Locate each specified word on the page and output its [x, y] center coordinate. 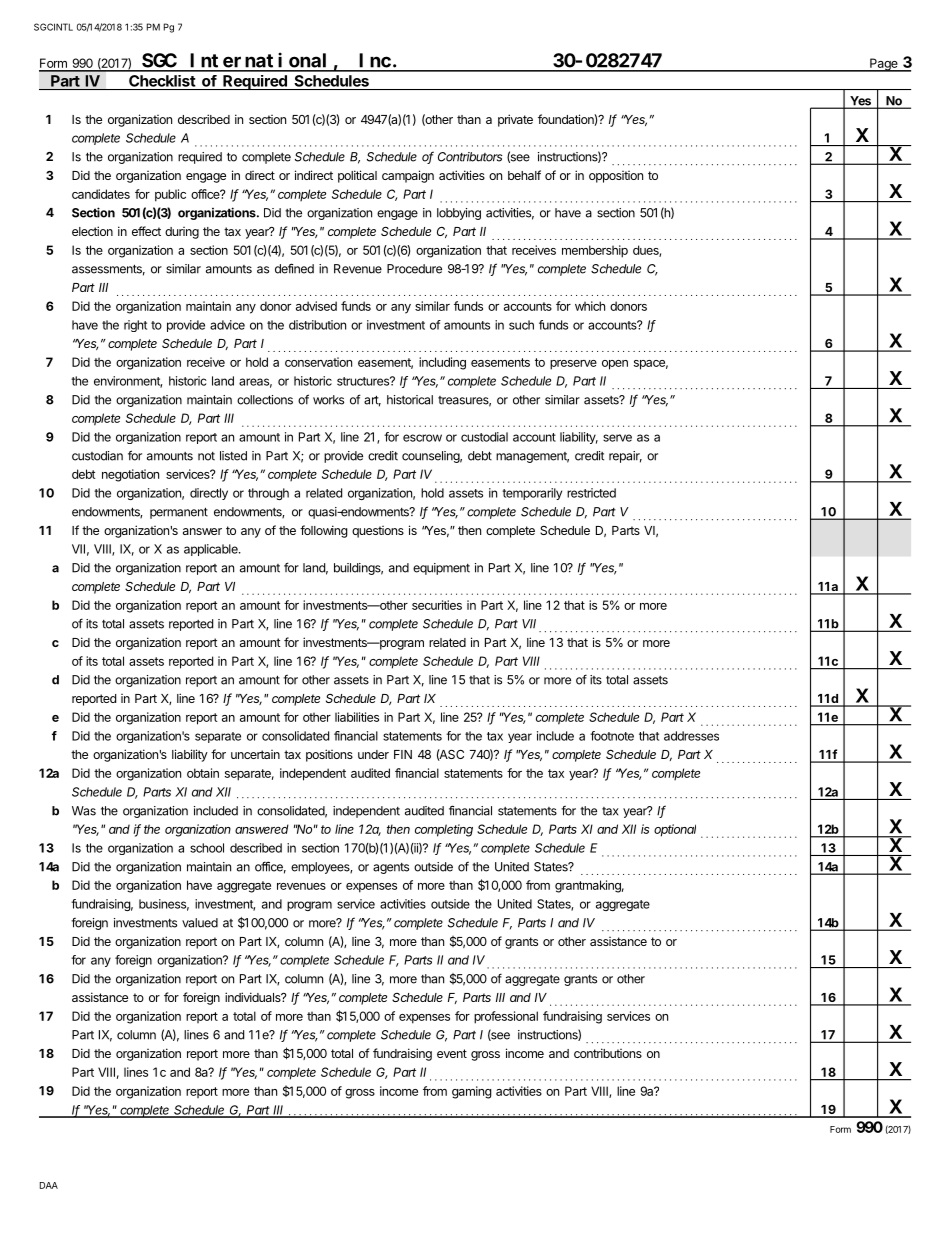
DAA [49, 1185]
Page [884, 65]
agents [391, 868]
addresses [691, 736]
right [135, 326]
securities [437, 605]
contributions [608, 1053]
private [515, 120]
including [442, 363]
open [615, 365]
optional [675, 830]
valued [200, 923]
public [170, 195]
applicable [212, 550]
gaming [472, 1092]
